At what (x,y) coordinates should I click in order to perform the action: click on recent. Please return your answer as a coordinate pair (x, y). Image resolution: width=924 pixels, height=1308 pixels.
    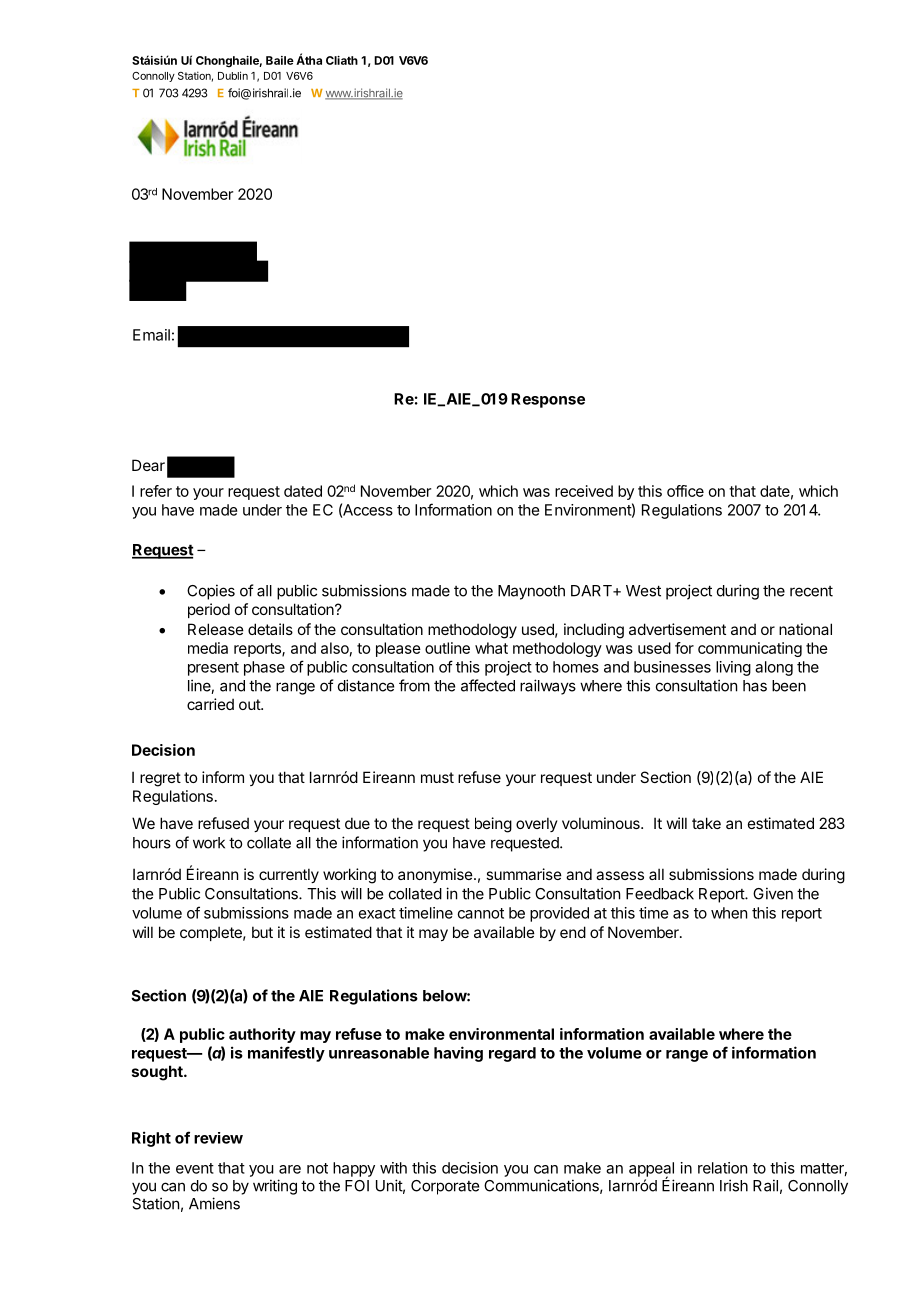
    Looking at the image, I should click on (811, 591).
